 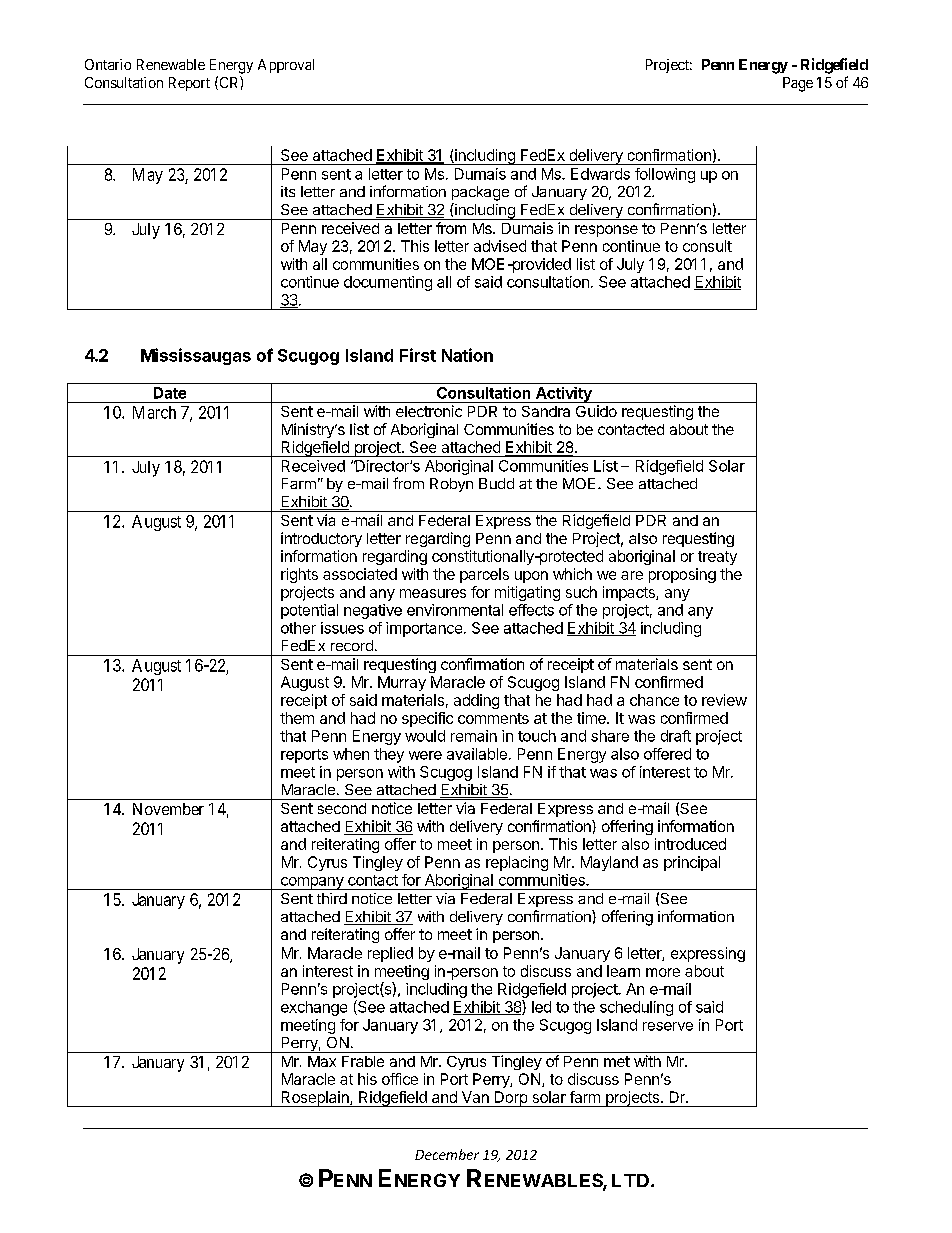 I want to click on company, so click(x=312, y=883).
